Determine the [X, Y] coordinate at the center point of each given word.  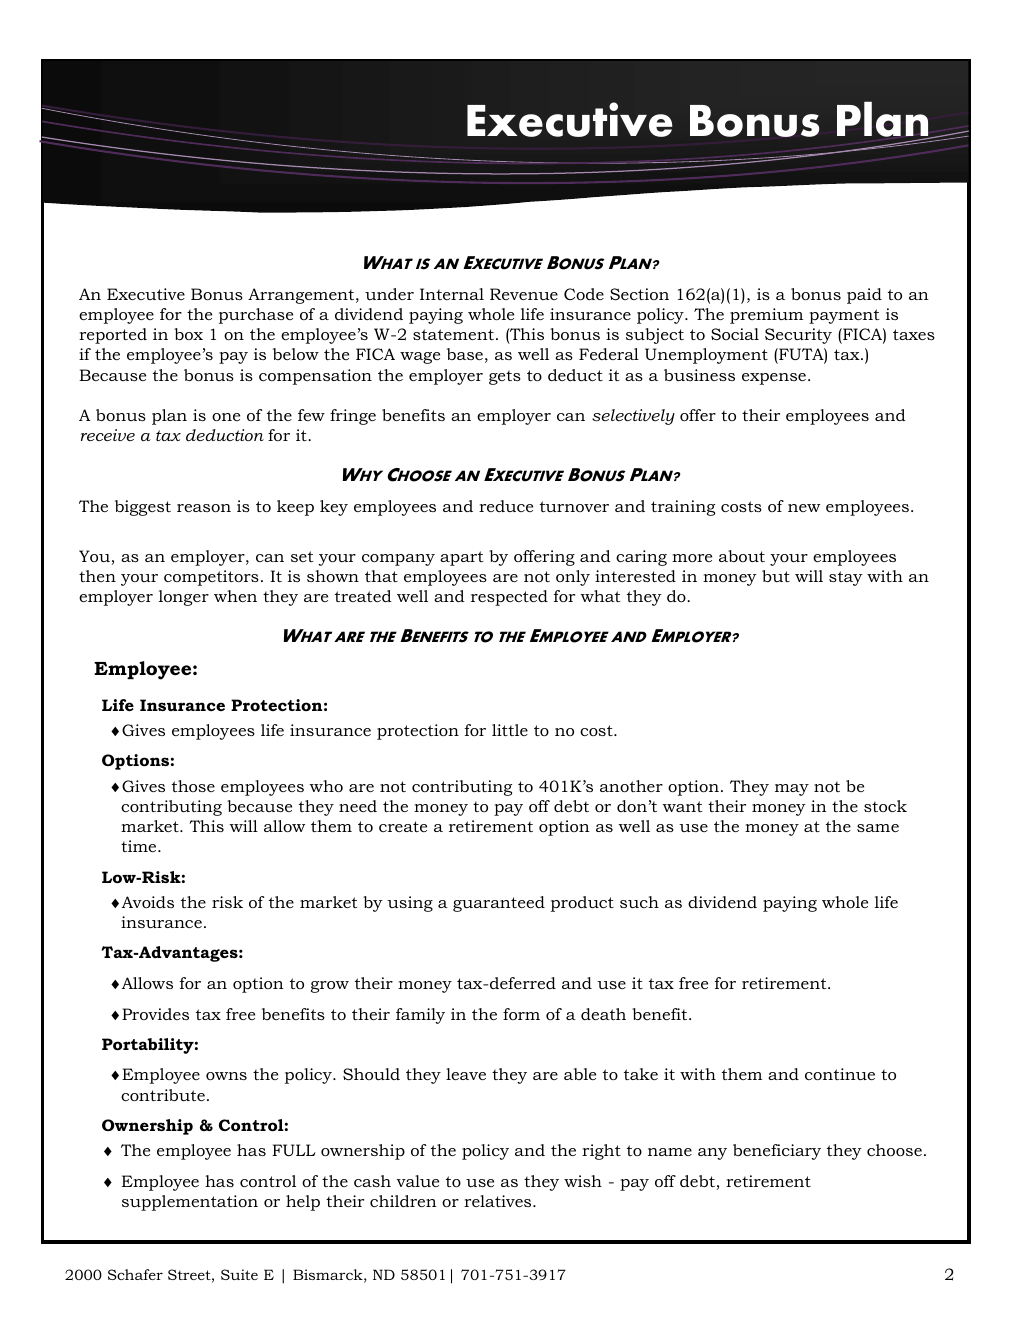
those [193, 786]
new [804, 508]
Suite [239, 1274]
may [792, 790]
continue [840, 1074]
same [878, 828]
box [188, 334]
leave [466, 1074]
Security [798, 336]
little [510, 730]
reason [204, 508]
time [140, 846]
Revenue [524, 294]
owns [226, 1076]
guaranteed [499, 904]
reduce [506, 506]
